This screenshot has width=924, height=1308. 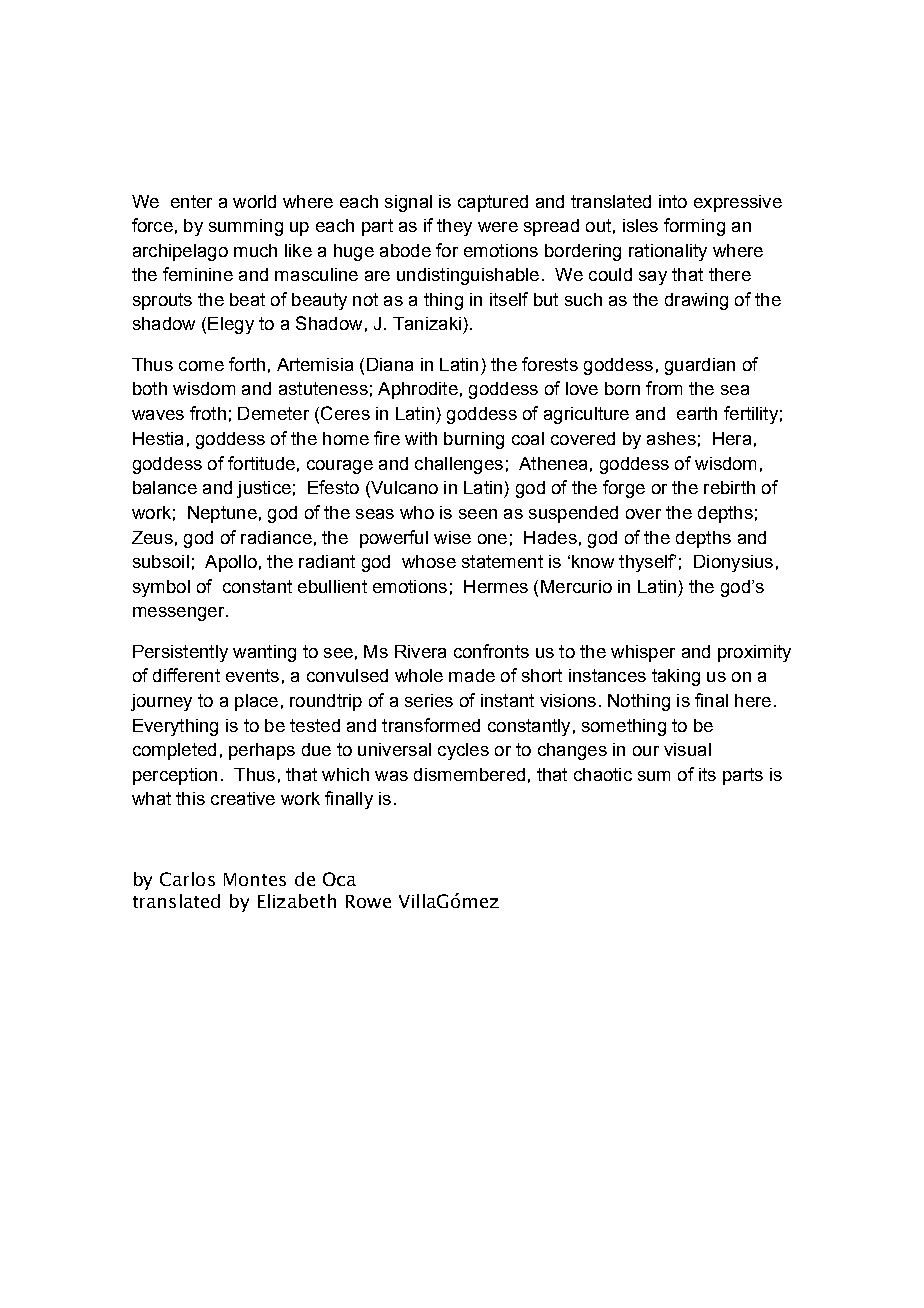 What do you see at coordinates (418, 390) in the screenshot?
I see `Aphrodite` at bounding box center [418, 390].
